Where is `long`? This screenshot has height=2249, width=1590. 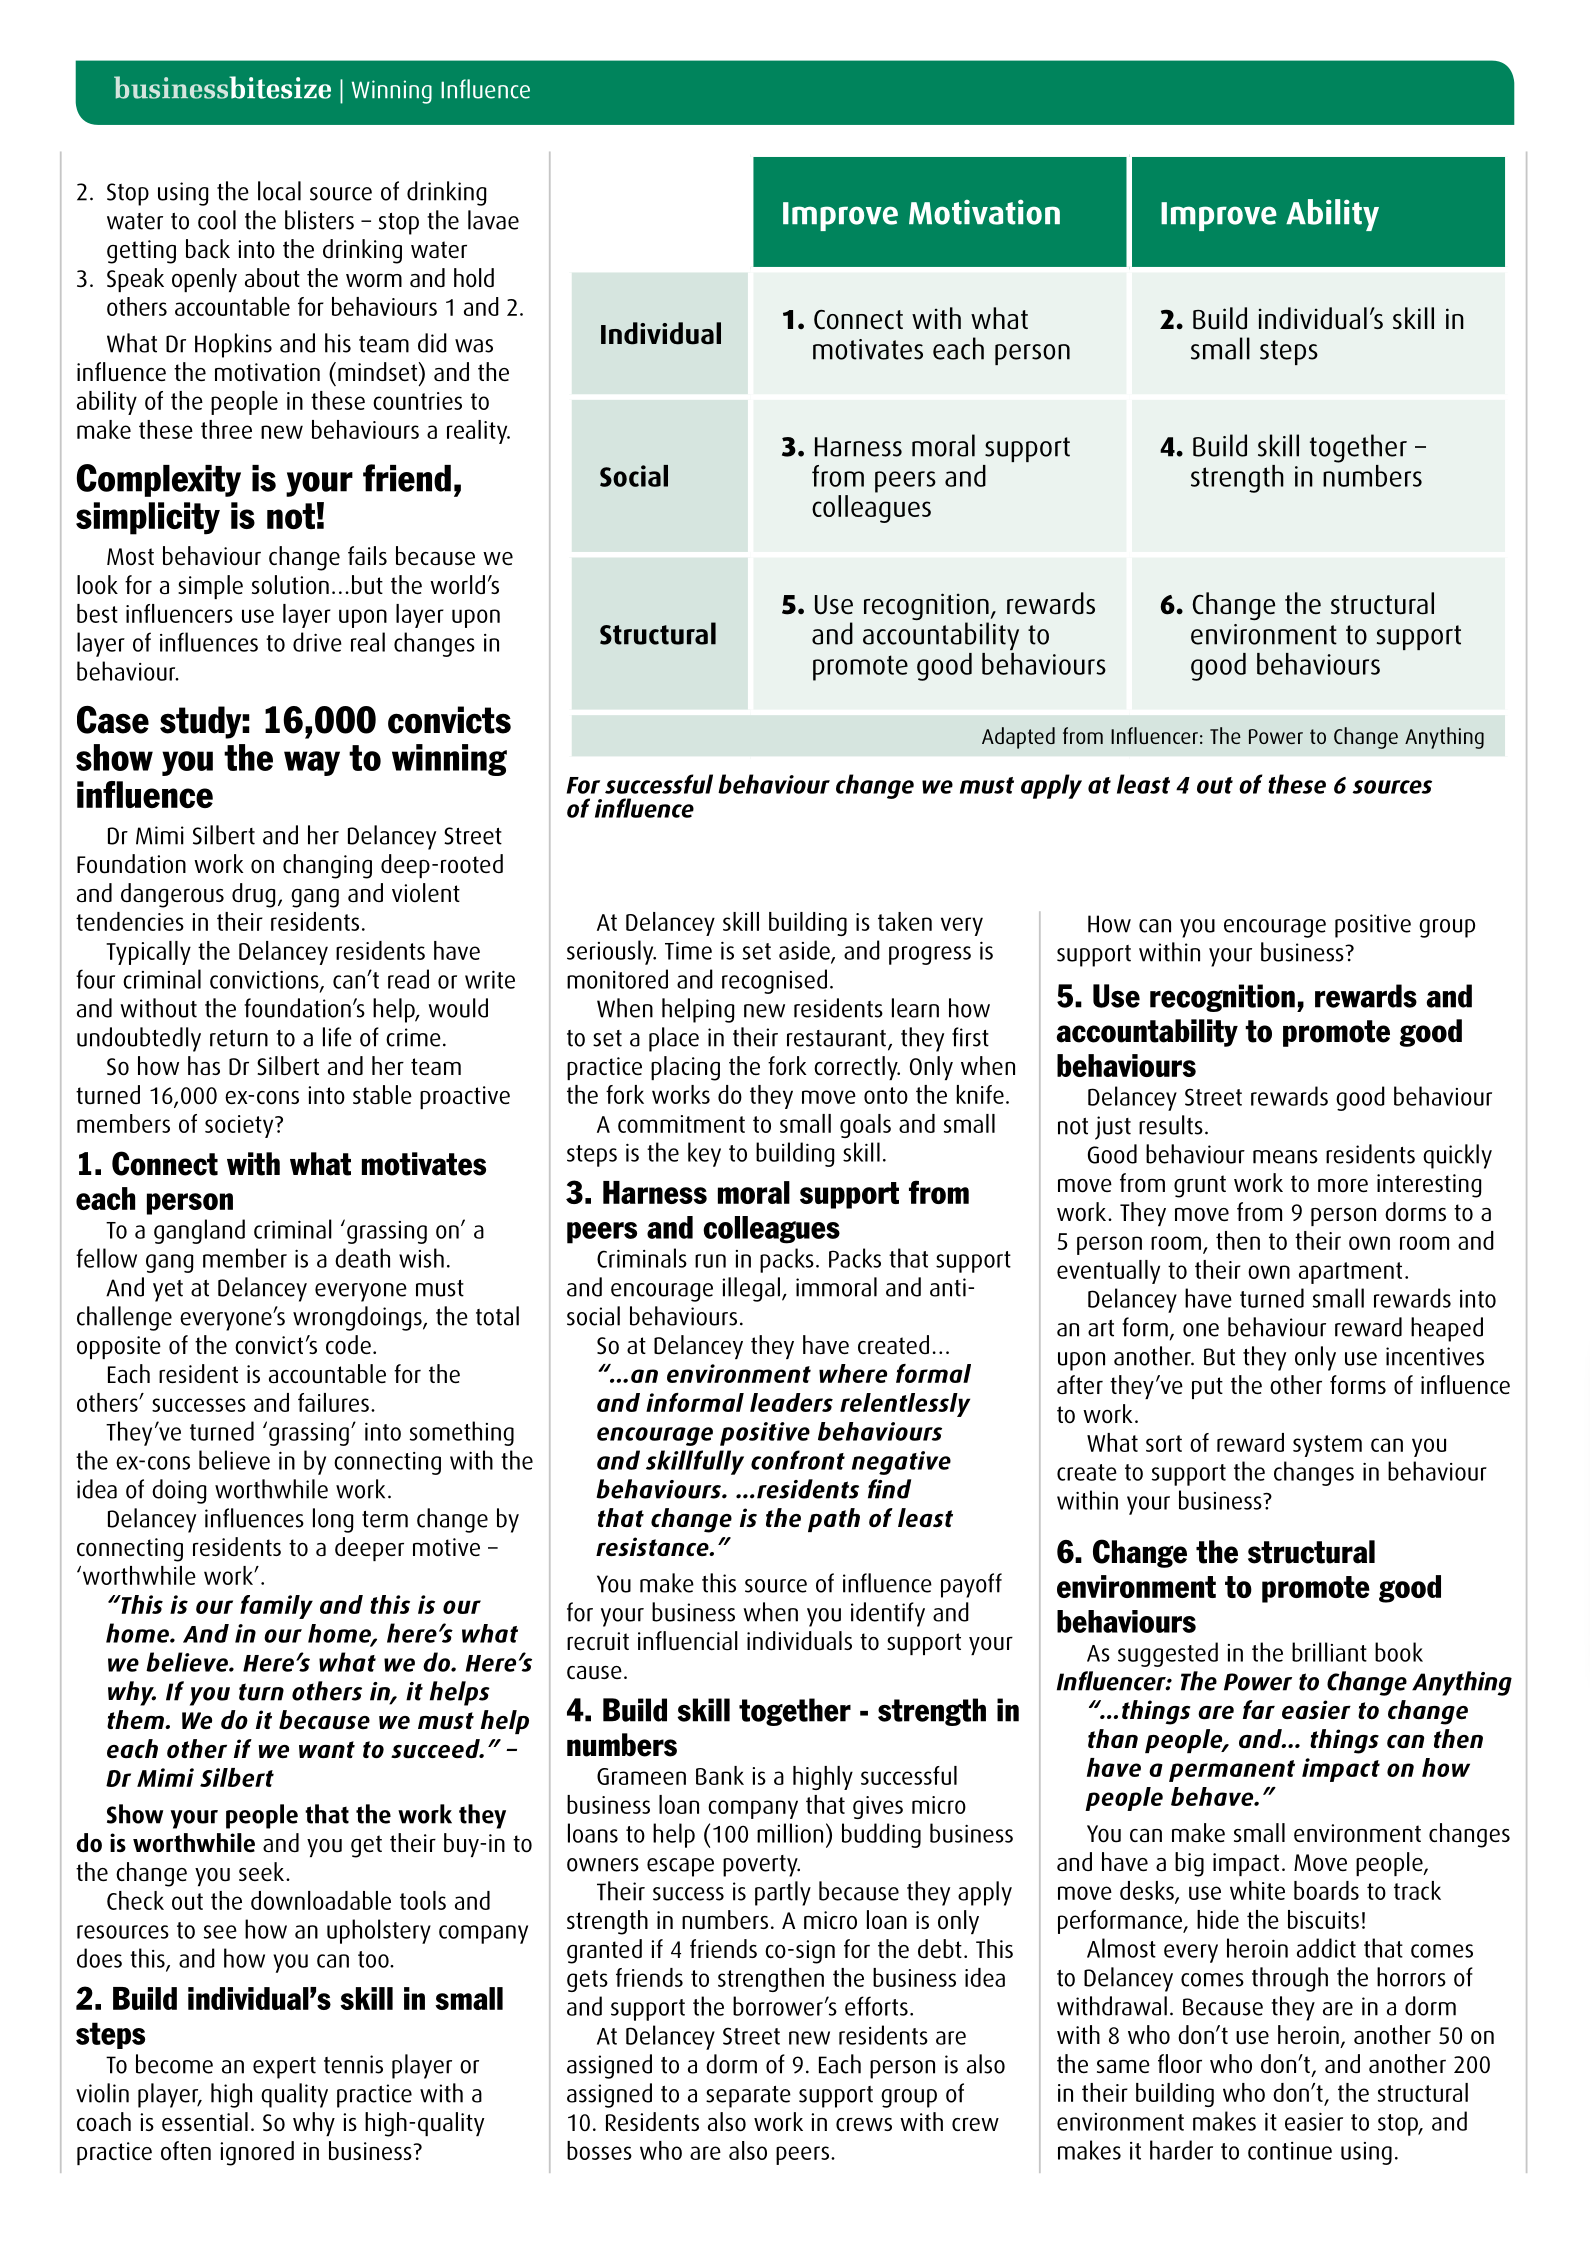 long is located at coordinates (333, 1520).
